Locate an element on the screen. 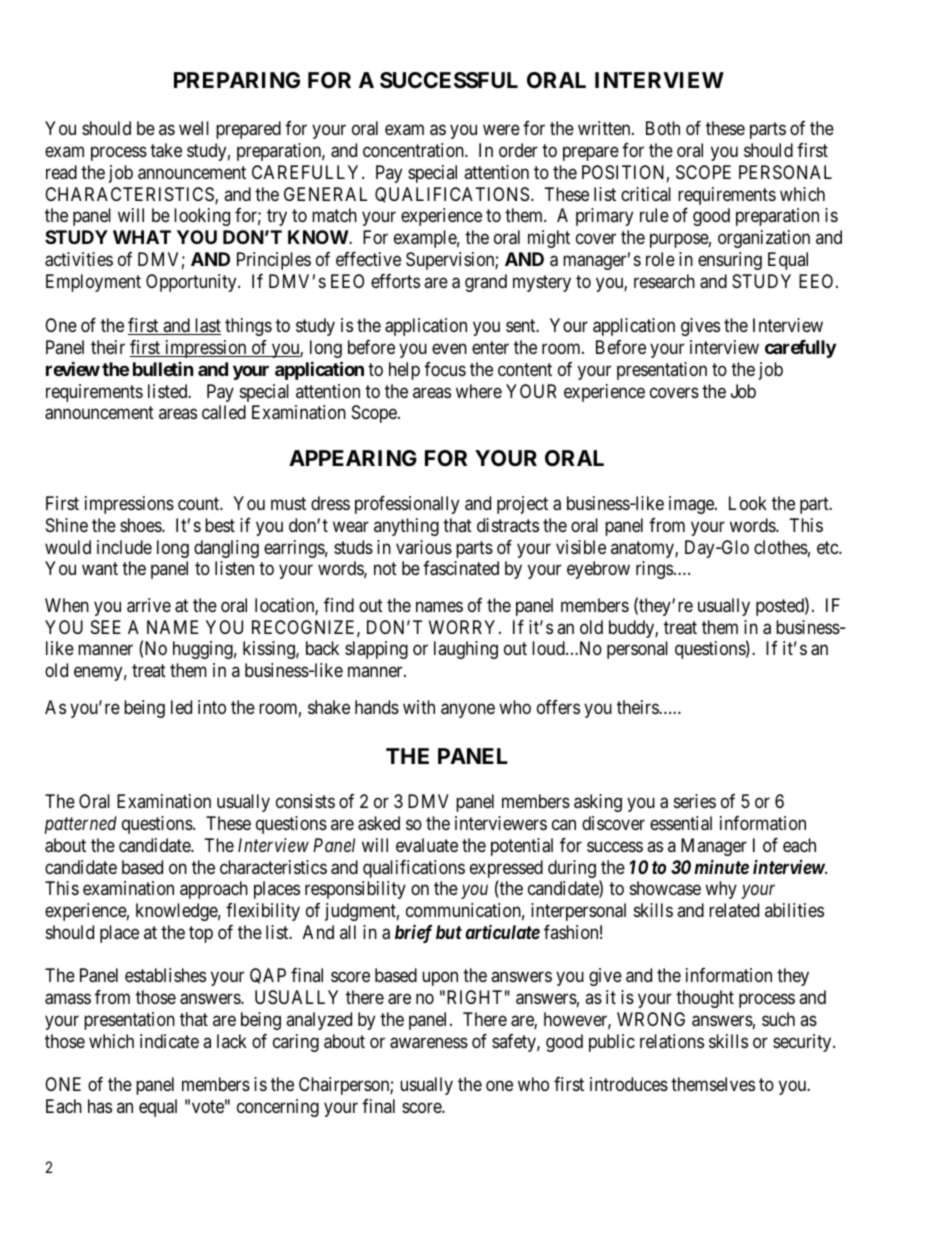 The width and height of the screenshot is (952, 1233). Both is located at coordinates (663, 128).
